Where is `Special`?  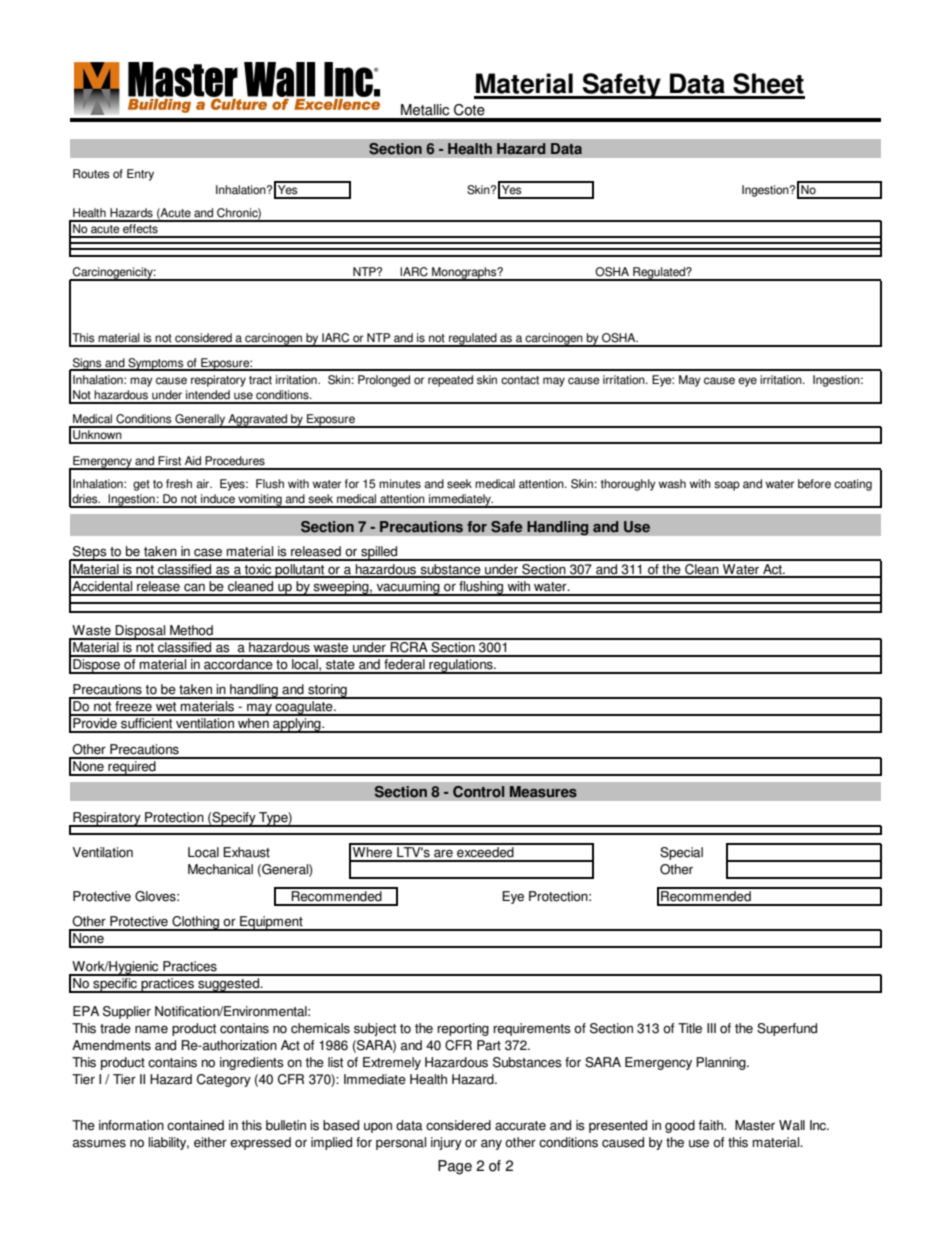
Special is located at coordinates (681, 853).
